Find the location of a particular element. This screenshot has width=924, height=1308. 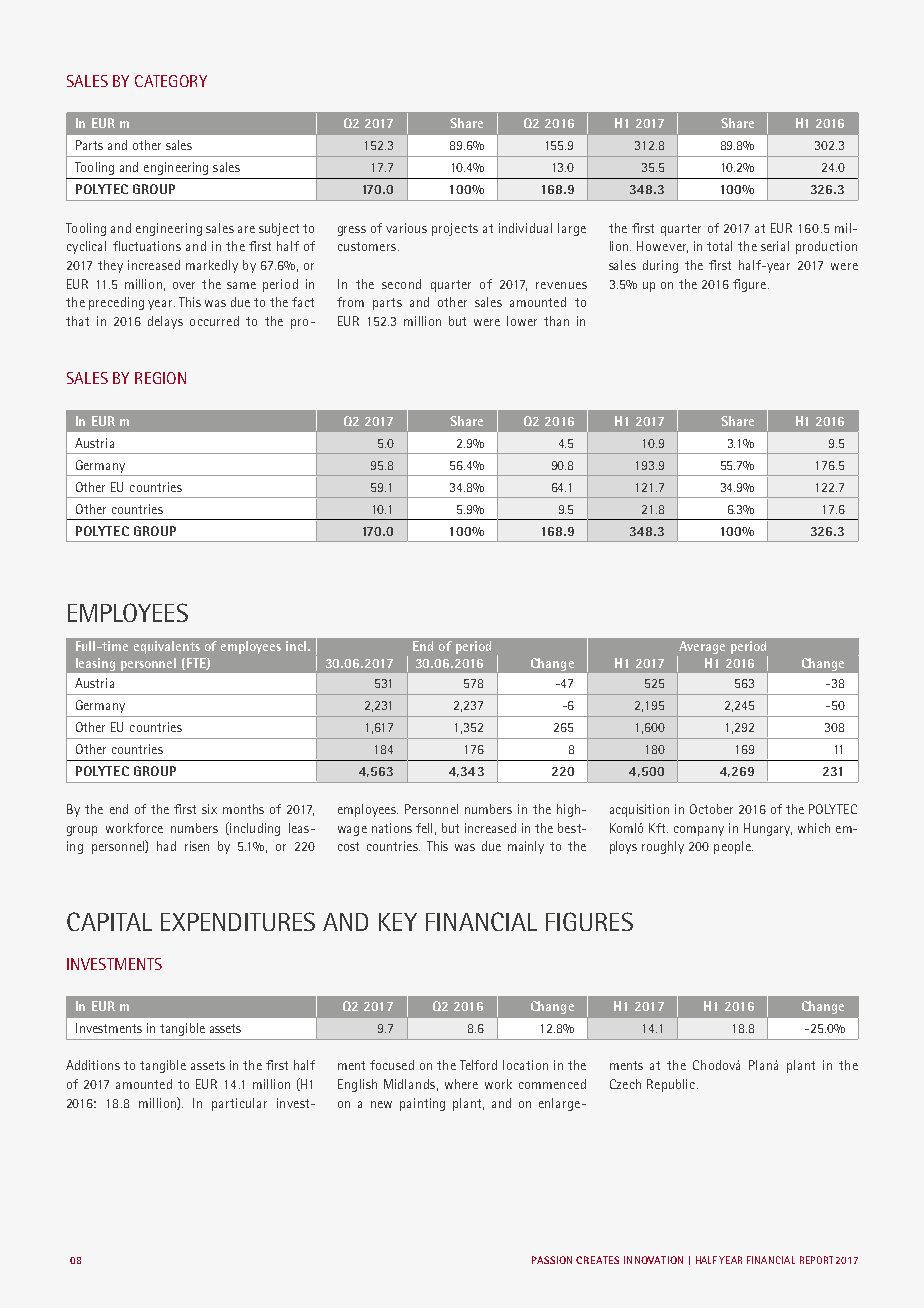

fell is located at coordinates (424, 828).
